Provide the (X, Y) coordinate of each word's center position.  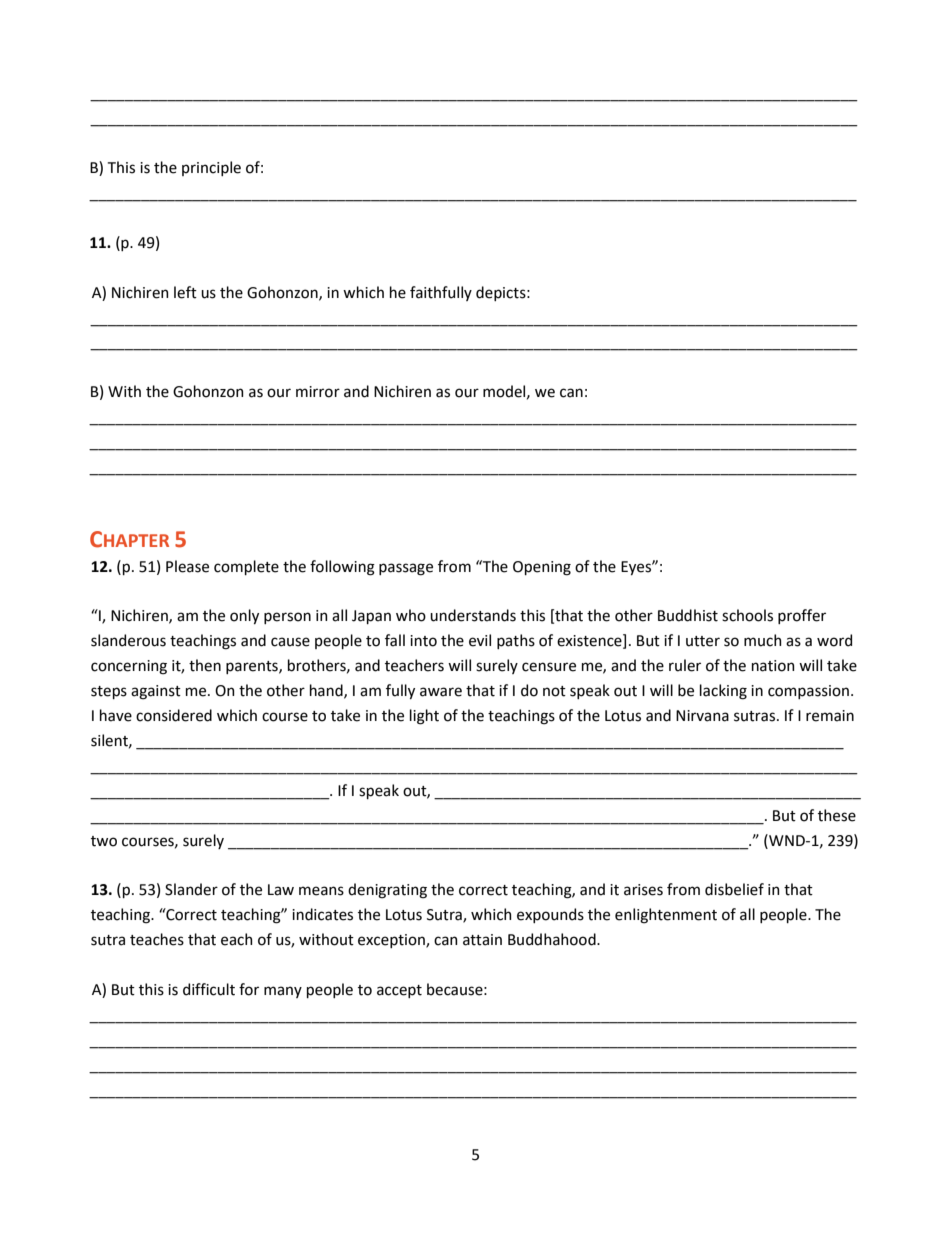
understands (473, 615)
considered (174, 715)
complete (246, 567)
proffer (802, 616)
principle (211, 168)
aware (441, 692)
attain (482, 940)
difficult (209, 989)
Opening (542, 568)
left (185, 292)
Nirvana (702, 716)
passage (406, 569)
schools (747, 615)
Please (187, 566)
